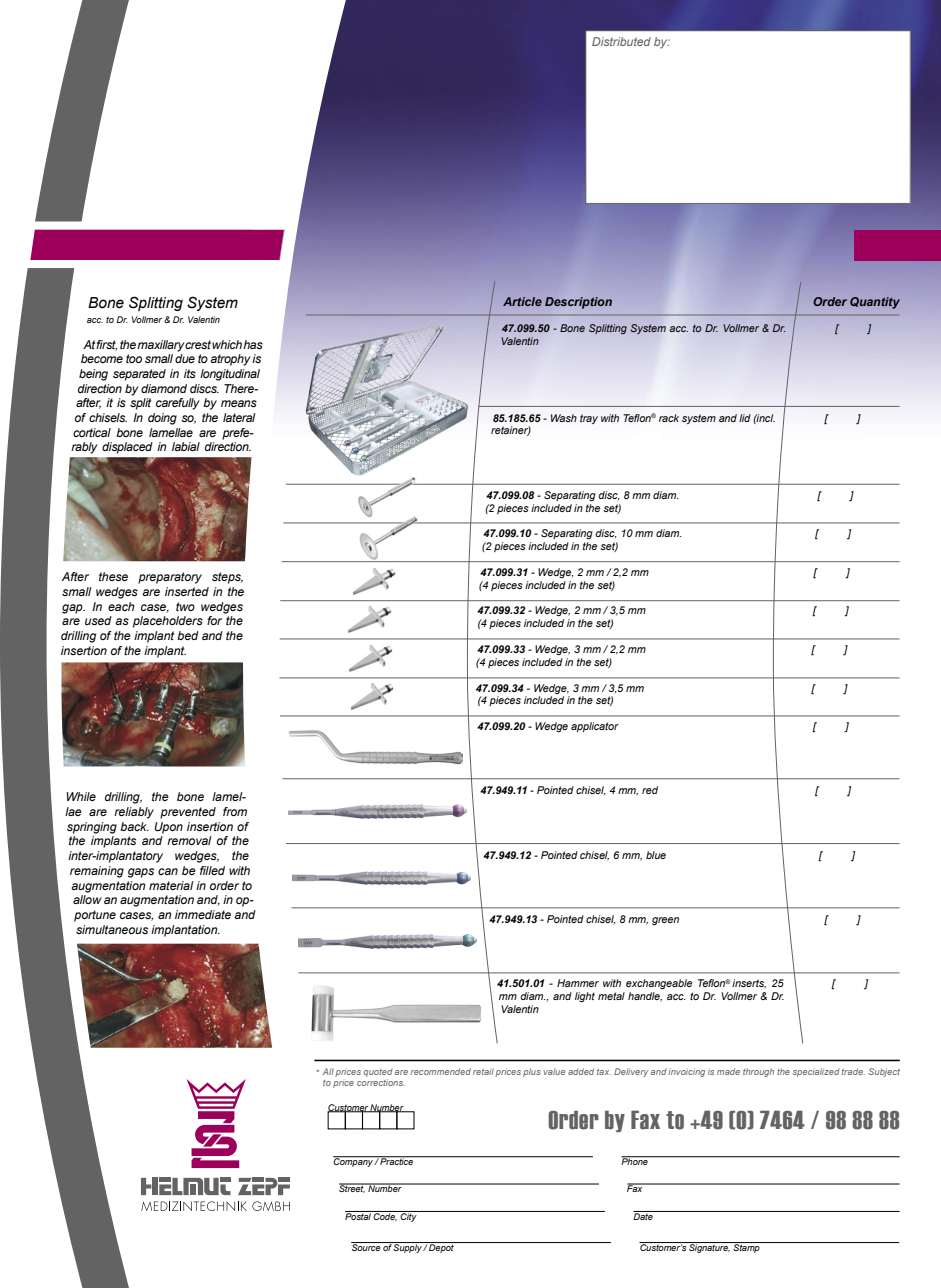 Image resolution: width=941 pixels, height=1288 pixels. Describe the element at coordinates (595, 727) in the image. I see `applicator` at that location.
